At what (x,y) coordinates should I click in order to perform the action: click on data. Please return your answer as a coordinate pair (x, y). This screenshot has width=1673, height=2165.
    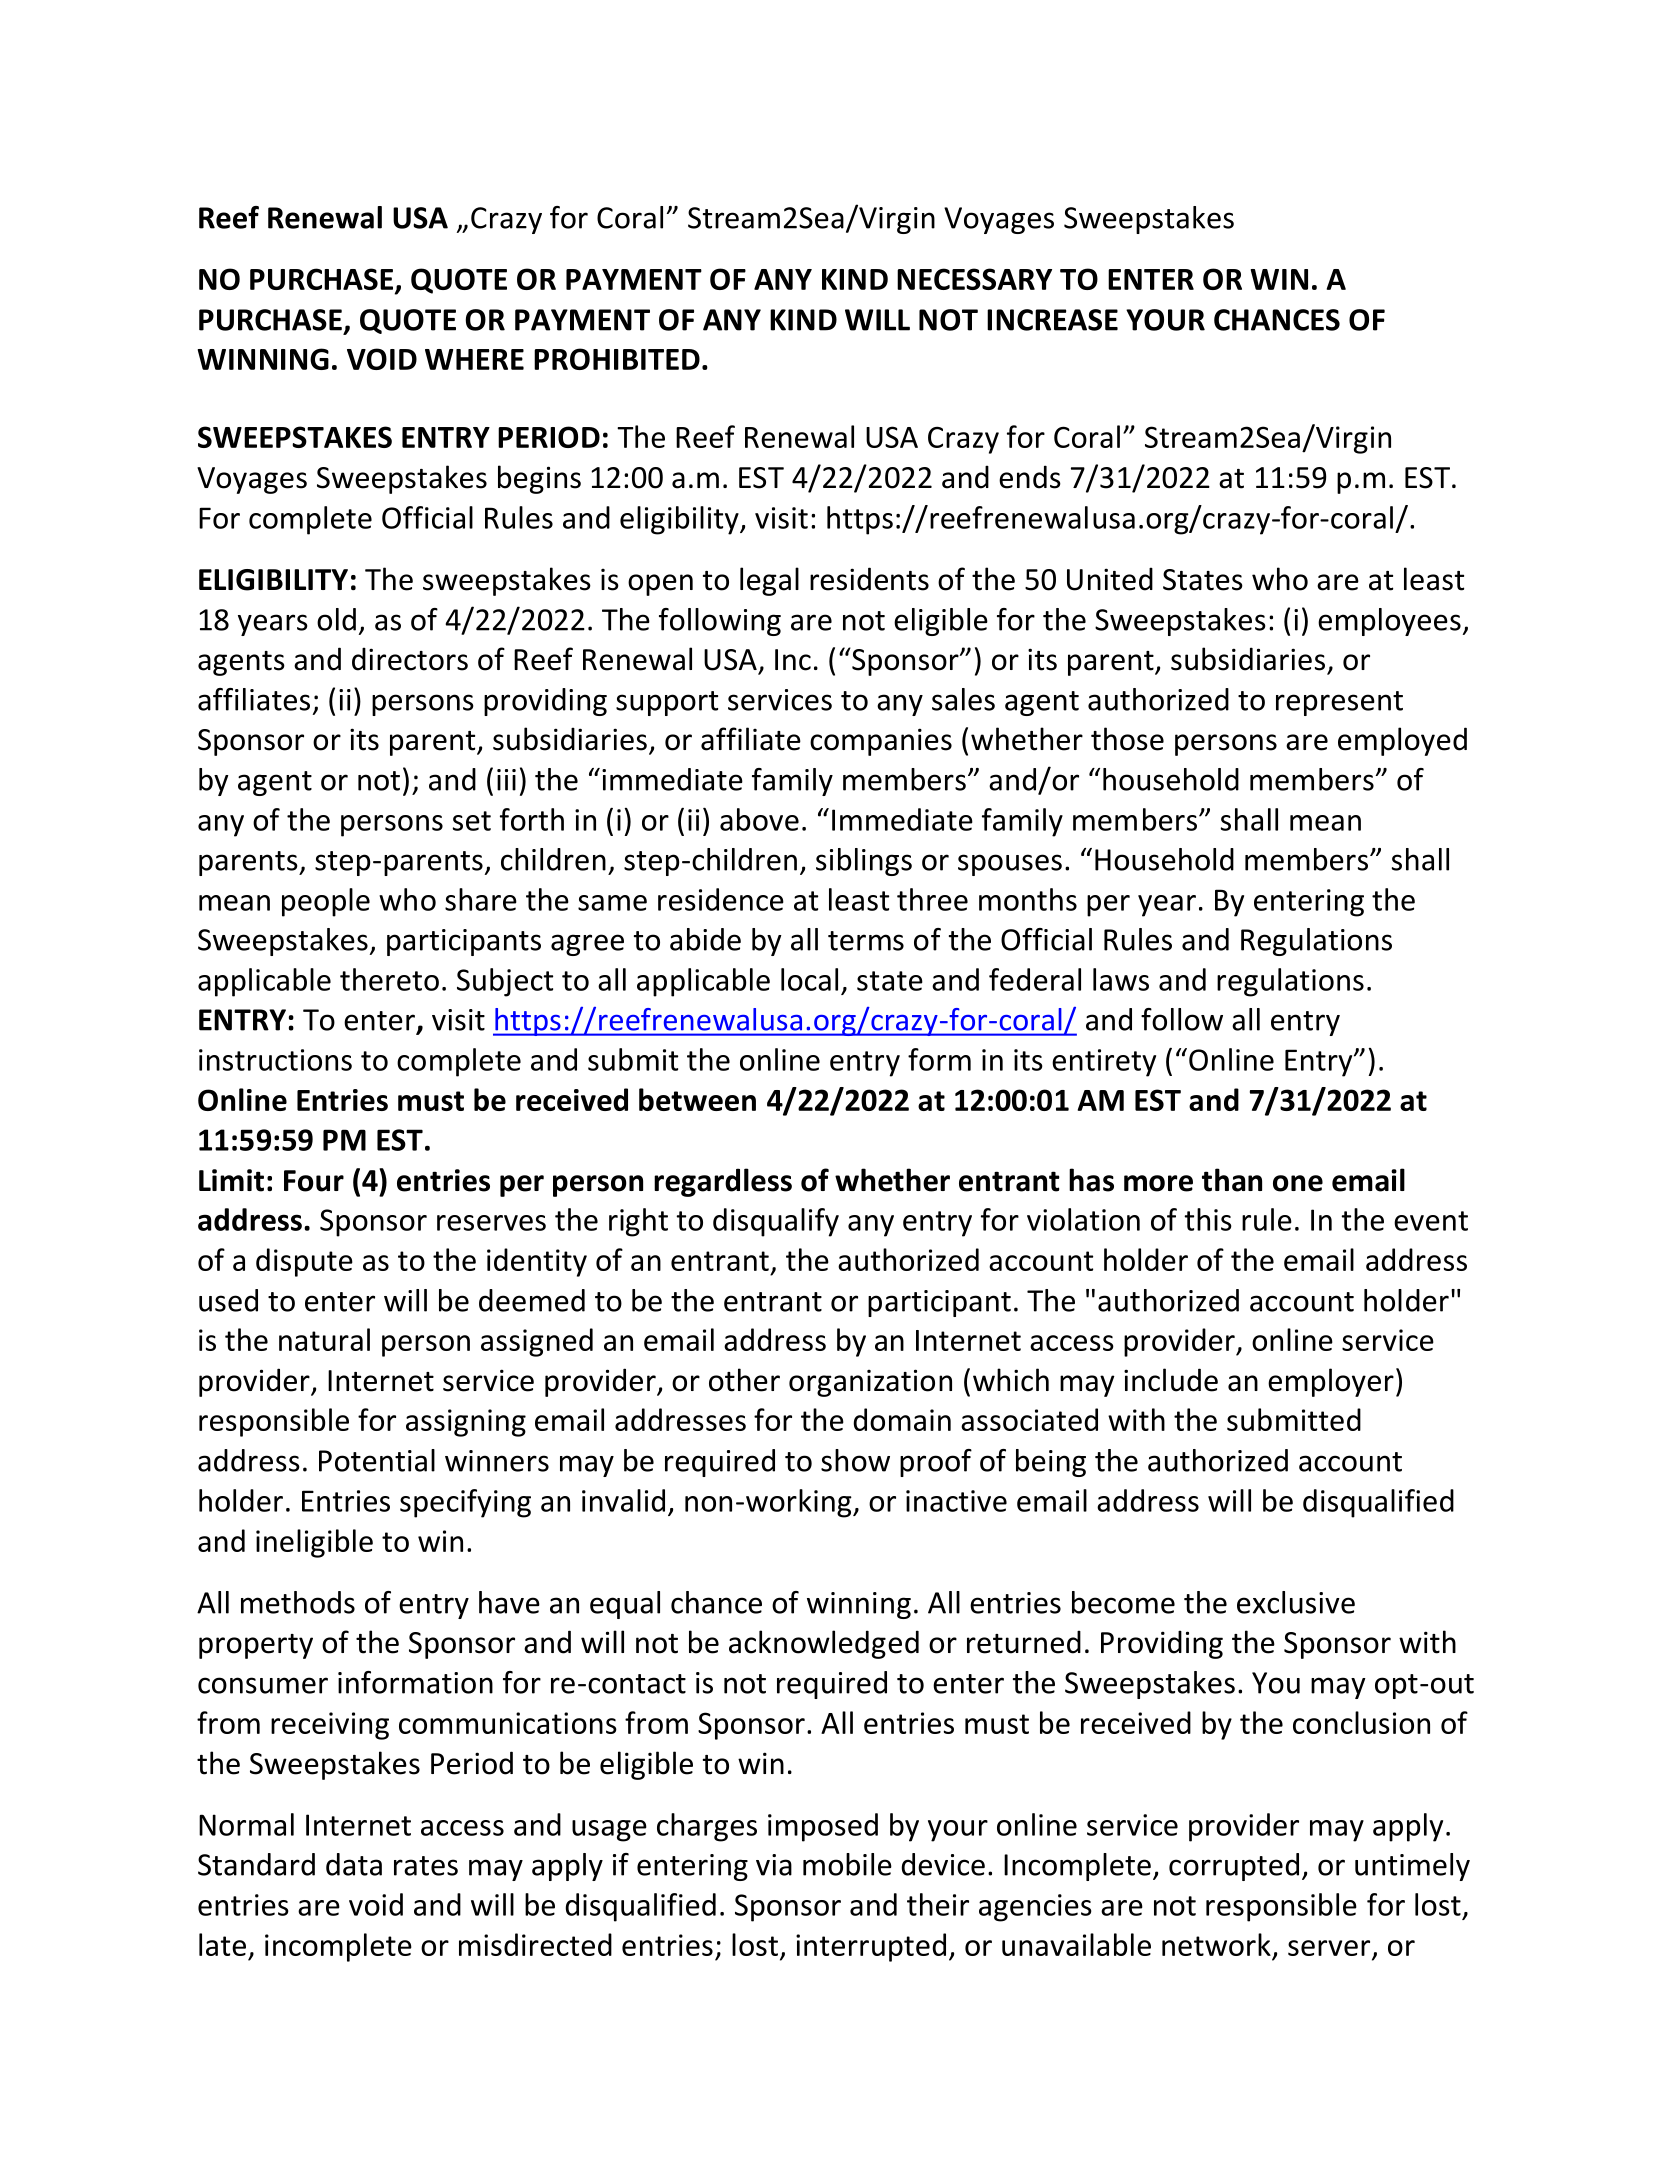
    Looking at the image, I should click on (354, 1864).
